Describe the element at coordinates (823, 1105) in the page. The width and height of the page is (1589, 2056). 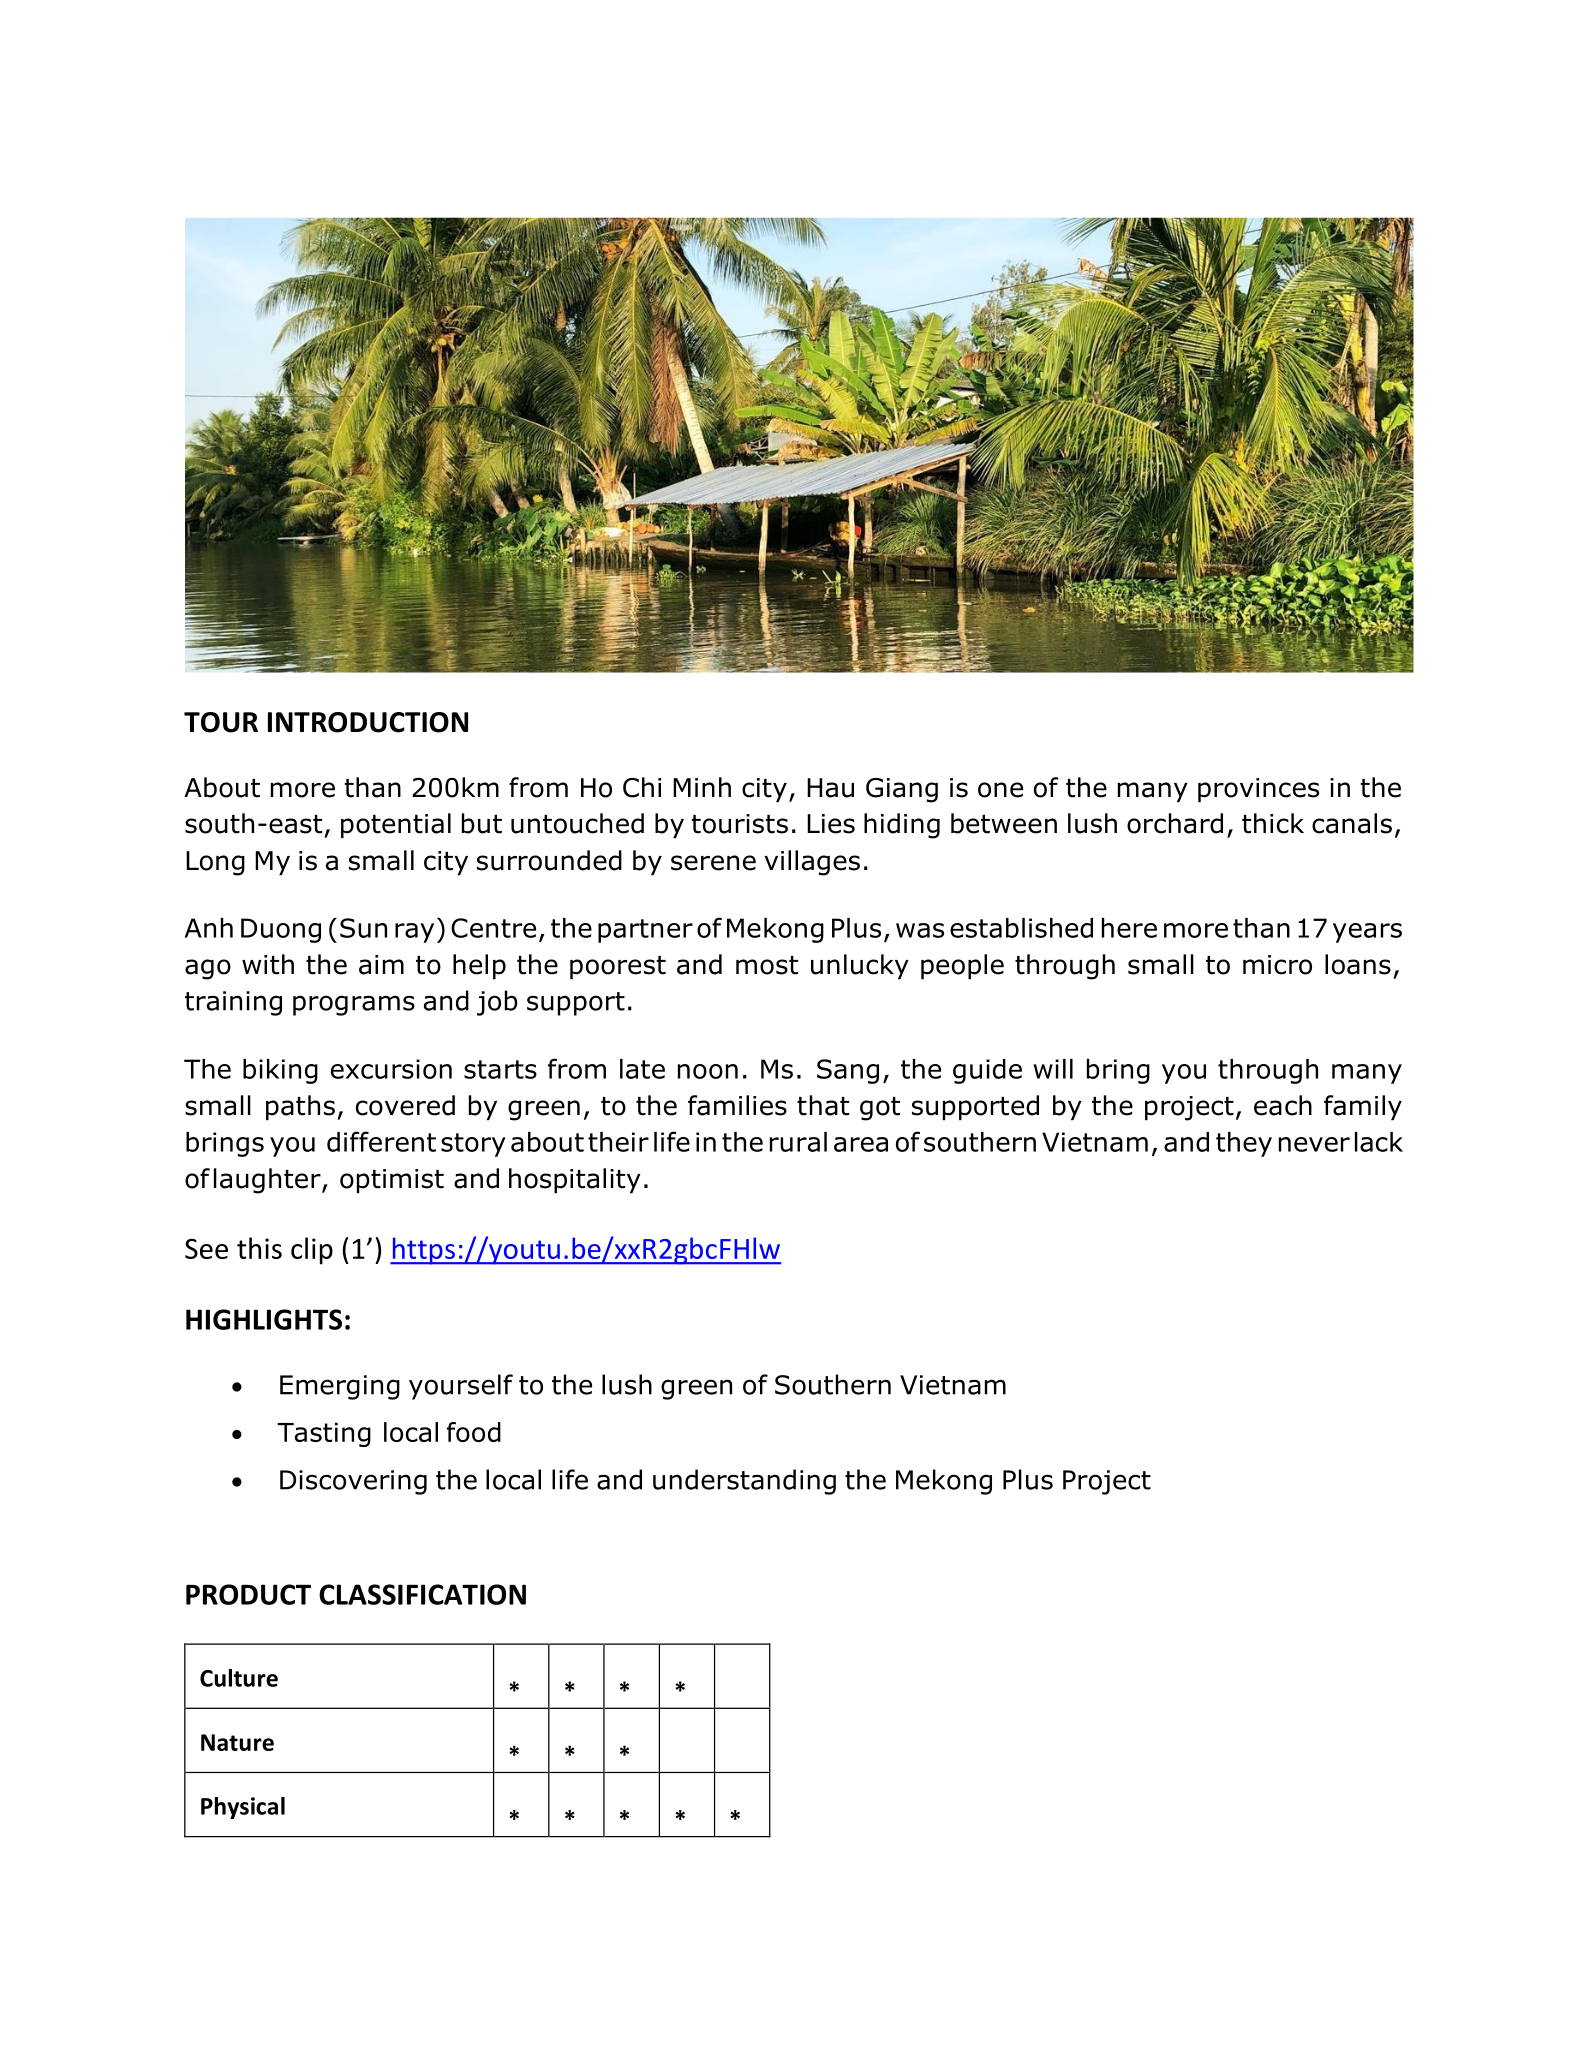
I see `that` at that location.
